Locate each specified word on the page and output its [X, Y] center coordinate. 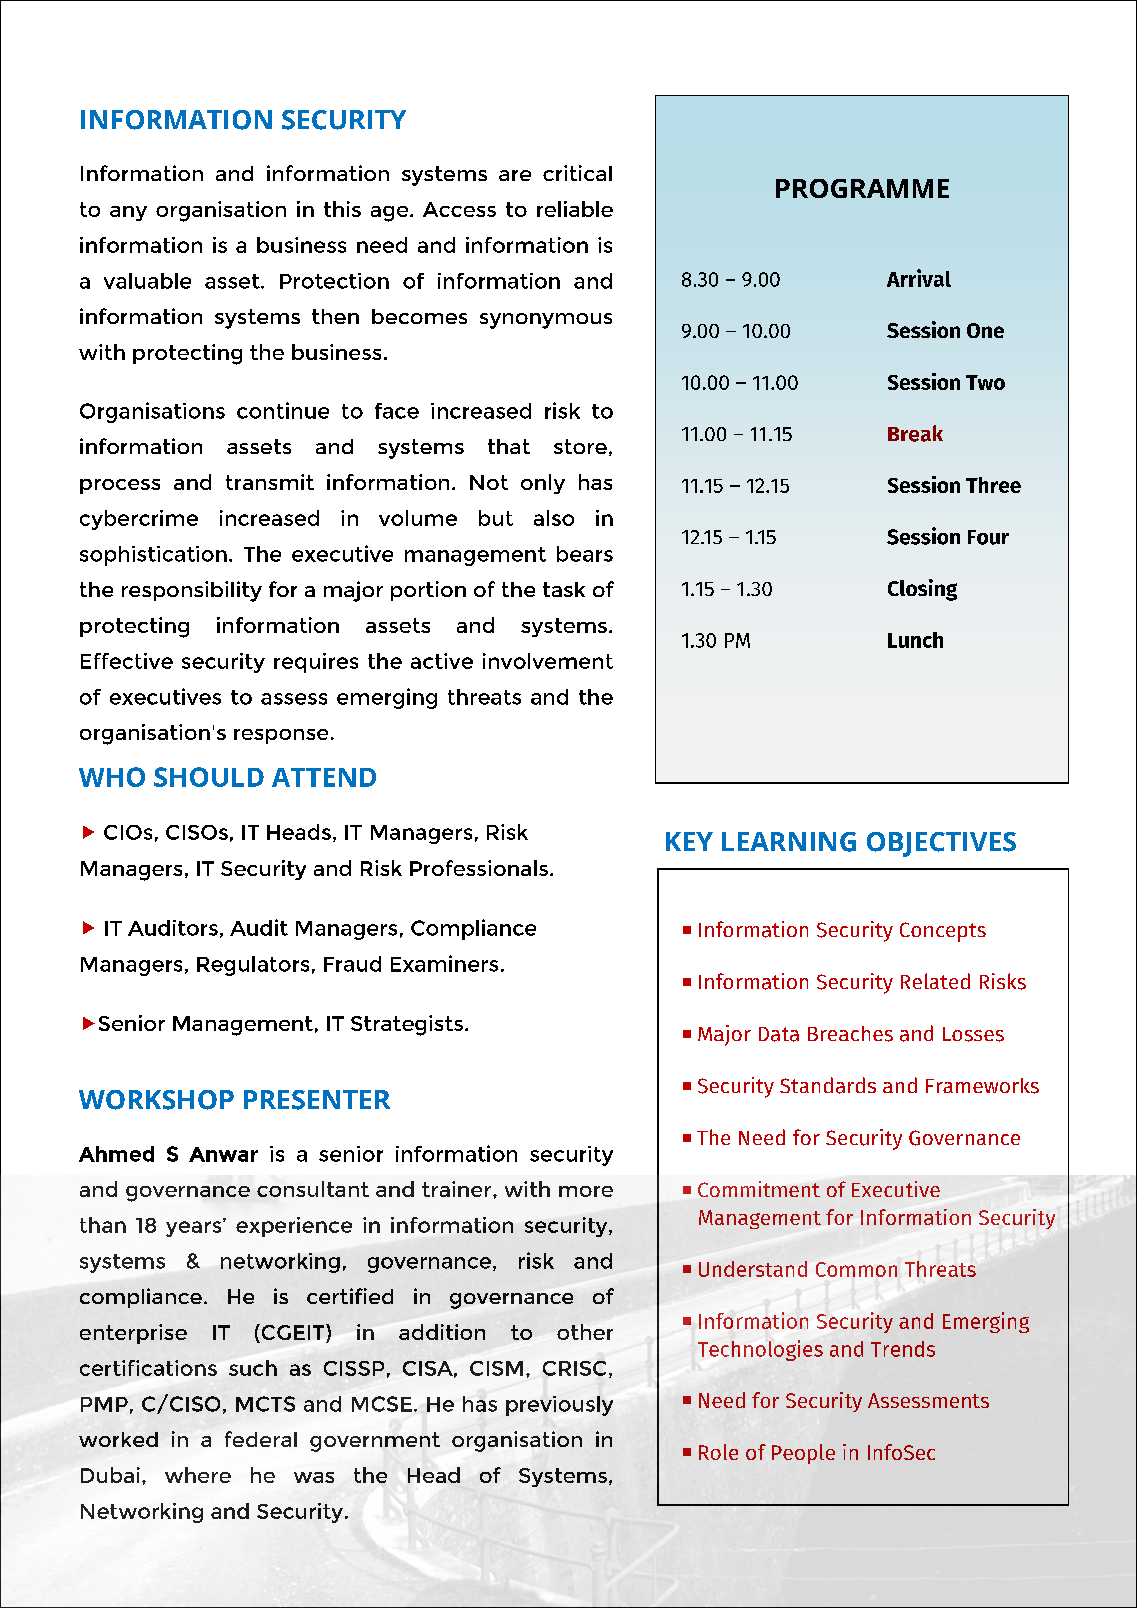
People [803, 1454]
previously [559, 1406]
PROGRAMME [862, 188]
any [128, 213]
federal [261, 1439]
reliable [575, 209]
